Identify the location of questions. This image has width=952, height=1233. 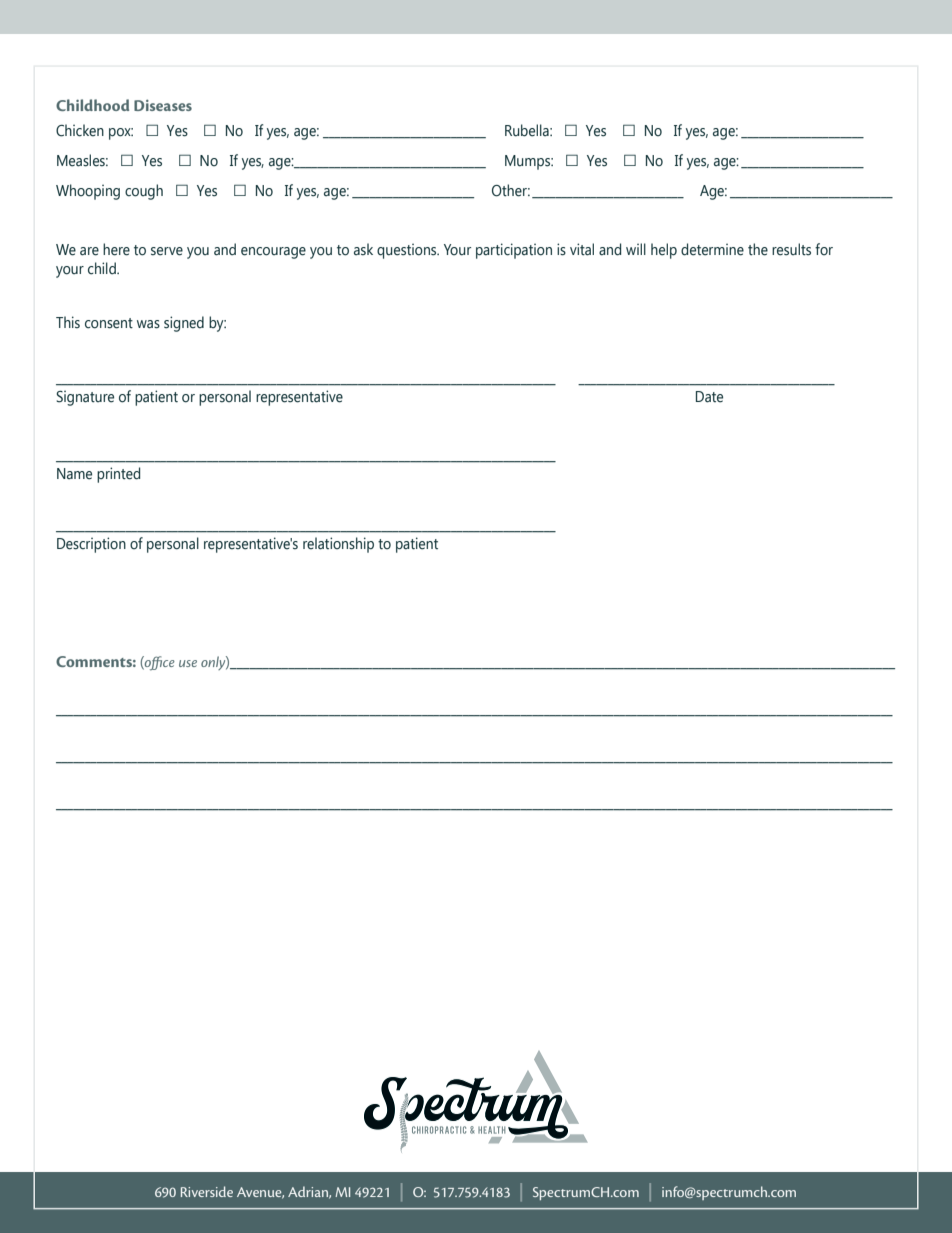
(408, 251).
